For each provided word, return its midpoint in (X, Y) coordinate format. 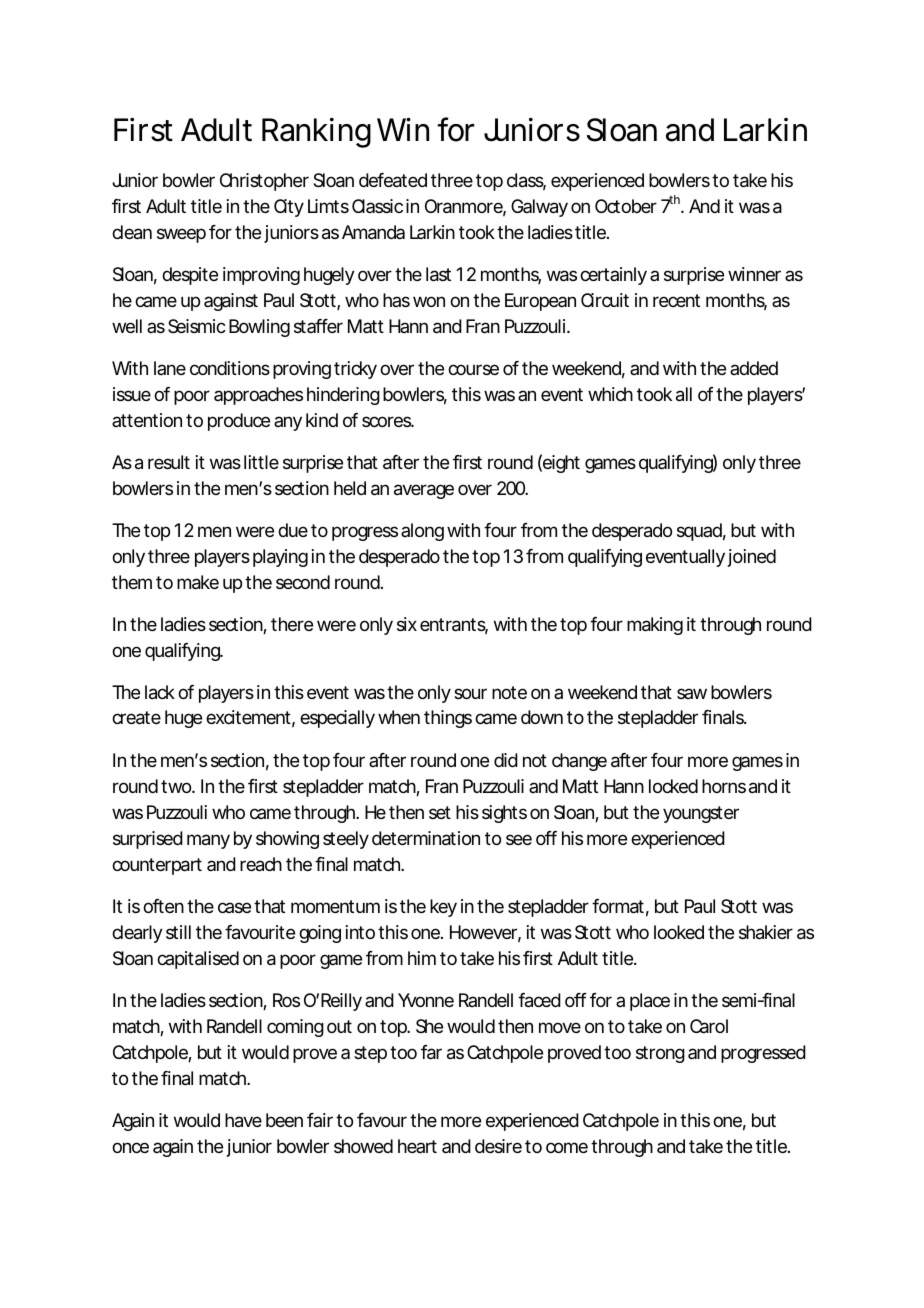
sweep (181, 235)
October (626, 206)
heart (417, 1146)
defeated (393, 180)
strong (660, 1054)
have (243, 1120)
